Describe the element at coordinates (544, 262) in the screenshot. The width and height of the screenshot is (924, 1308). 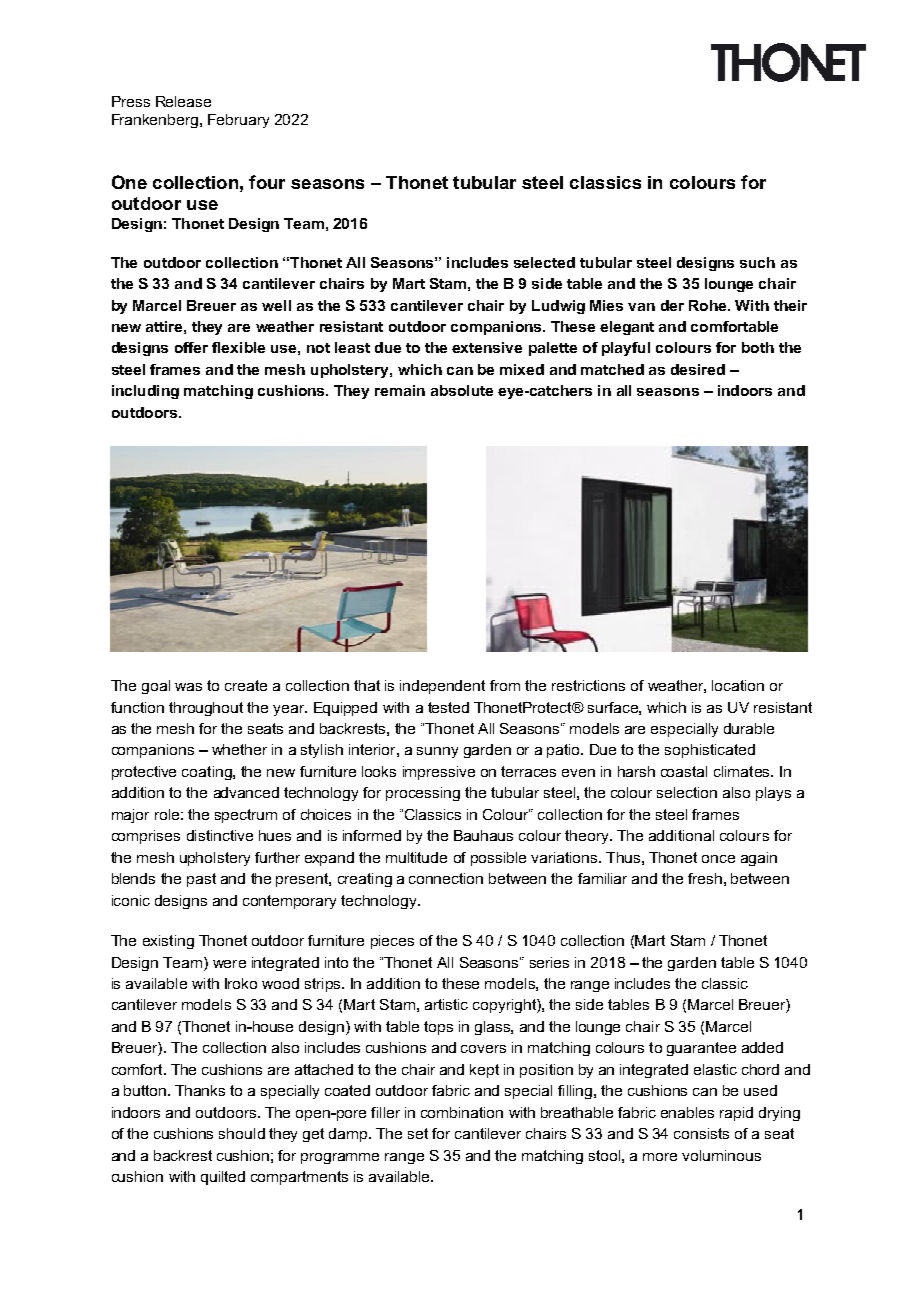
I see `selected` at that location.
